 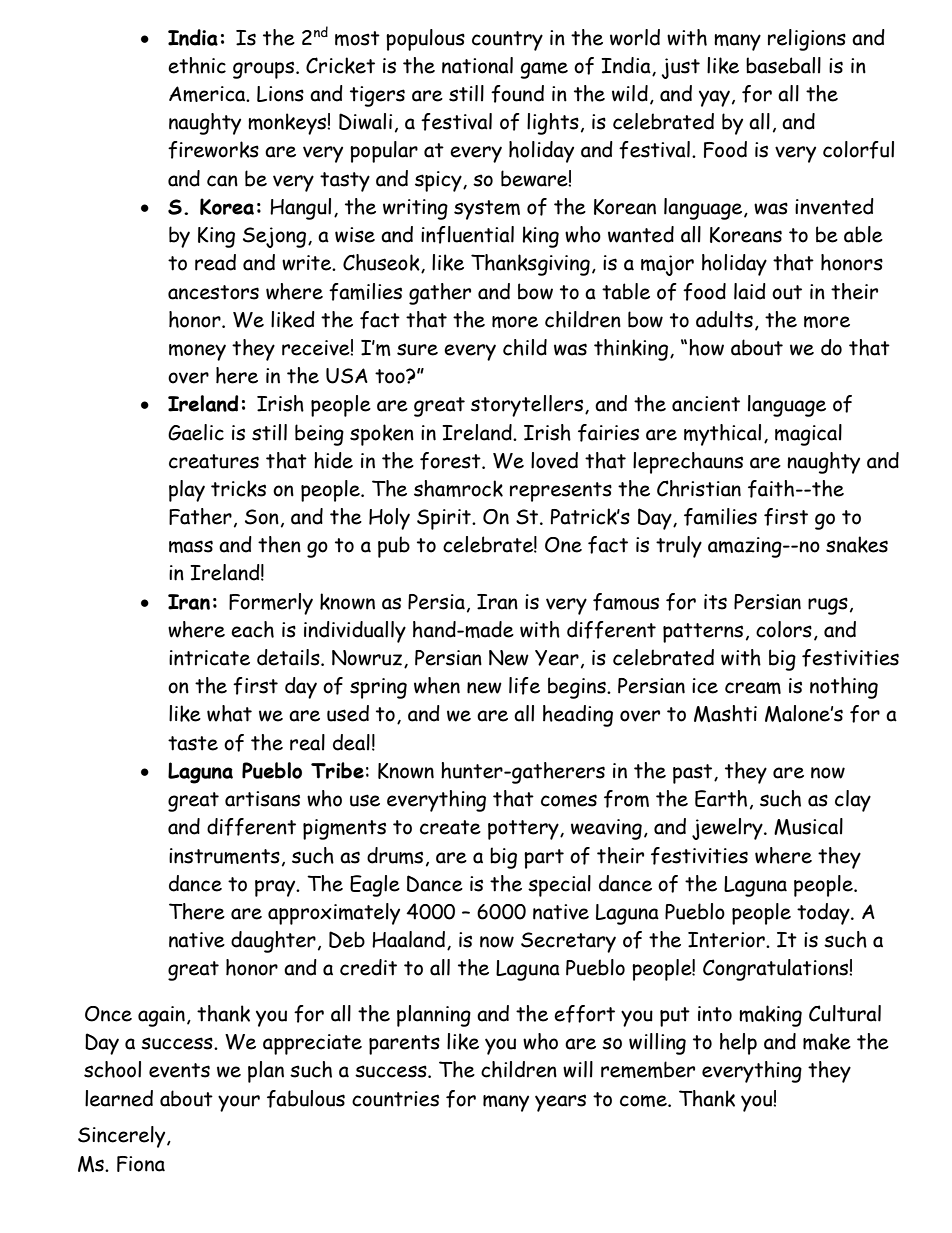 What do you see at coordinates (477, 65) in the document?
I see `national` at bounding box center [477, 65].
